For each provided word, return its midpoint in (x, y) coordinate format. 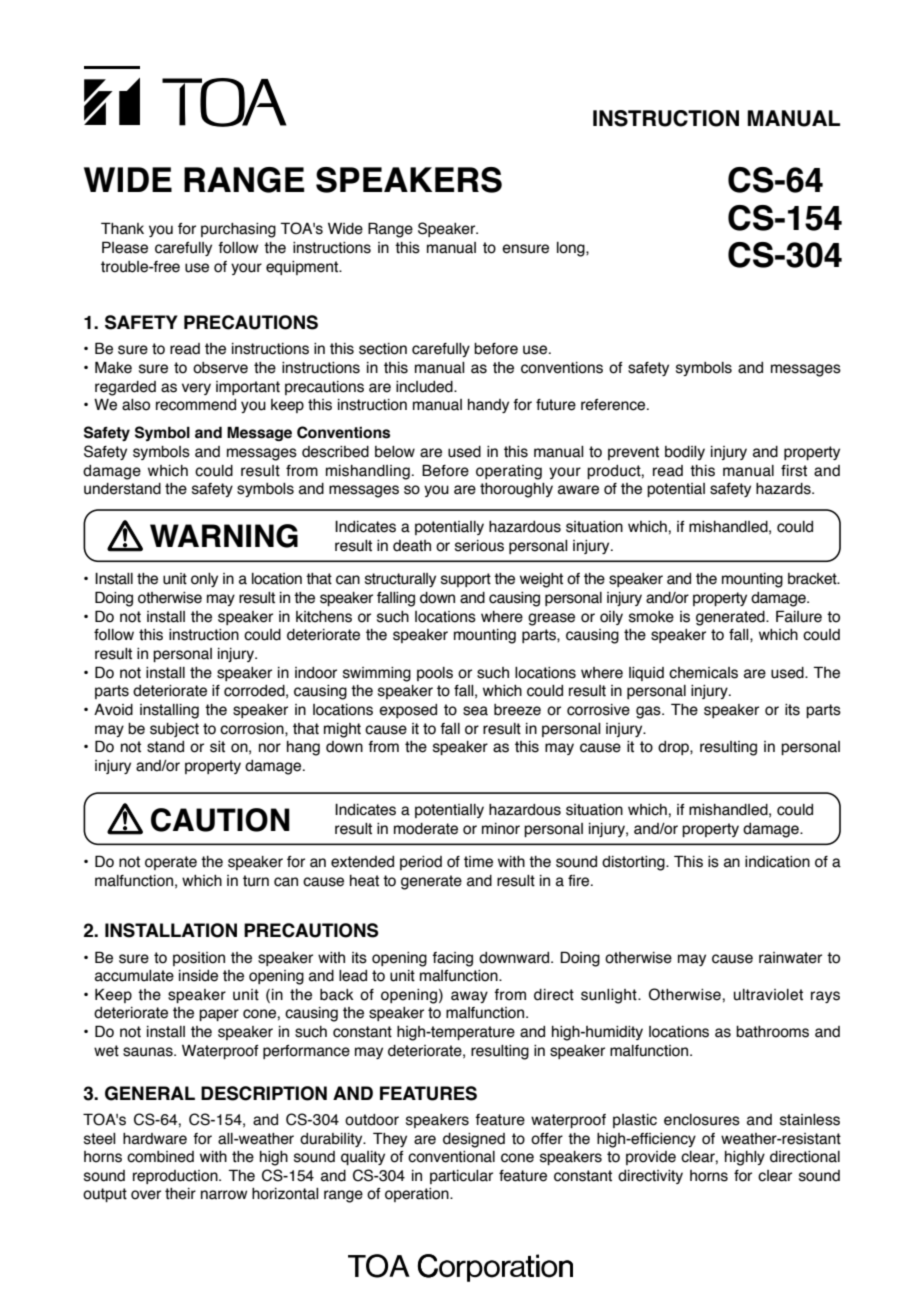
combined (160, 1157)
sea (475, 711)
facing (452, 959)
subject (174, 730)
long (572, 249)
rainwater (790, 958)
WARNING (224, 536)
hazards (784, 489)
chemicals (703, 673)
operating (509, 472)
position (199, 959)
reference (614, 405)
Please (125, 247)
